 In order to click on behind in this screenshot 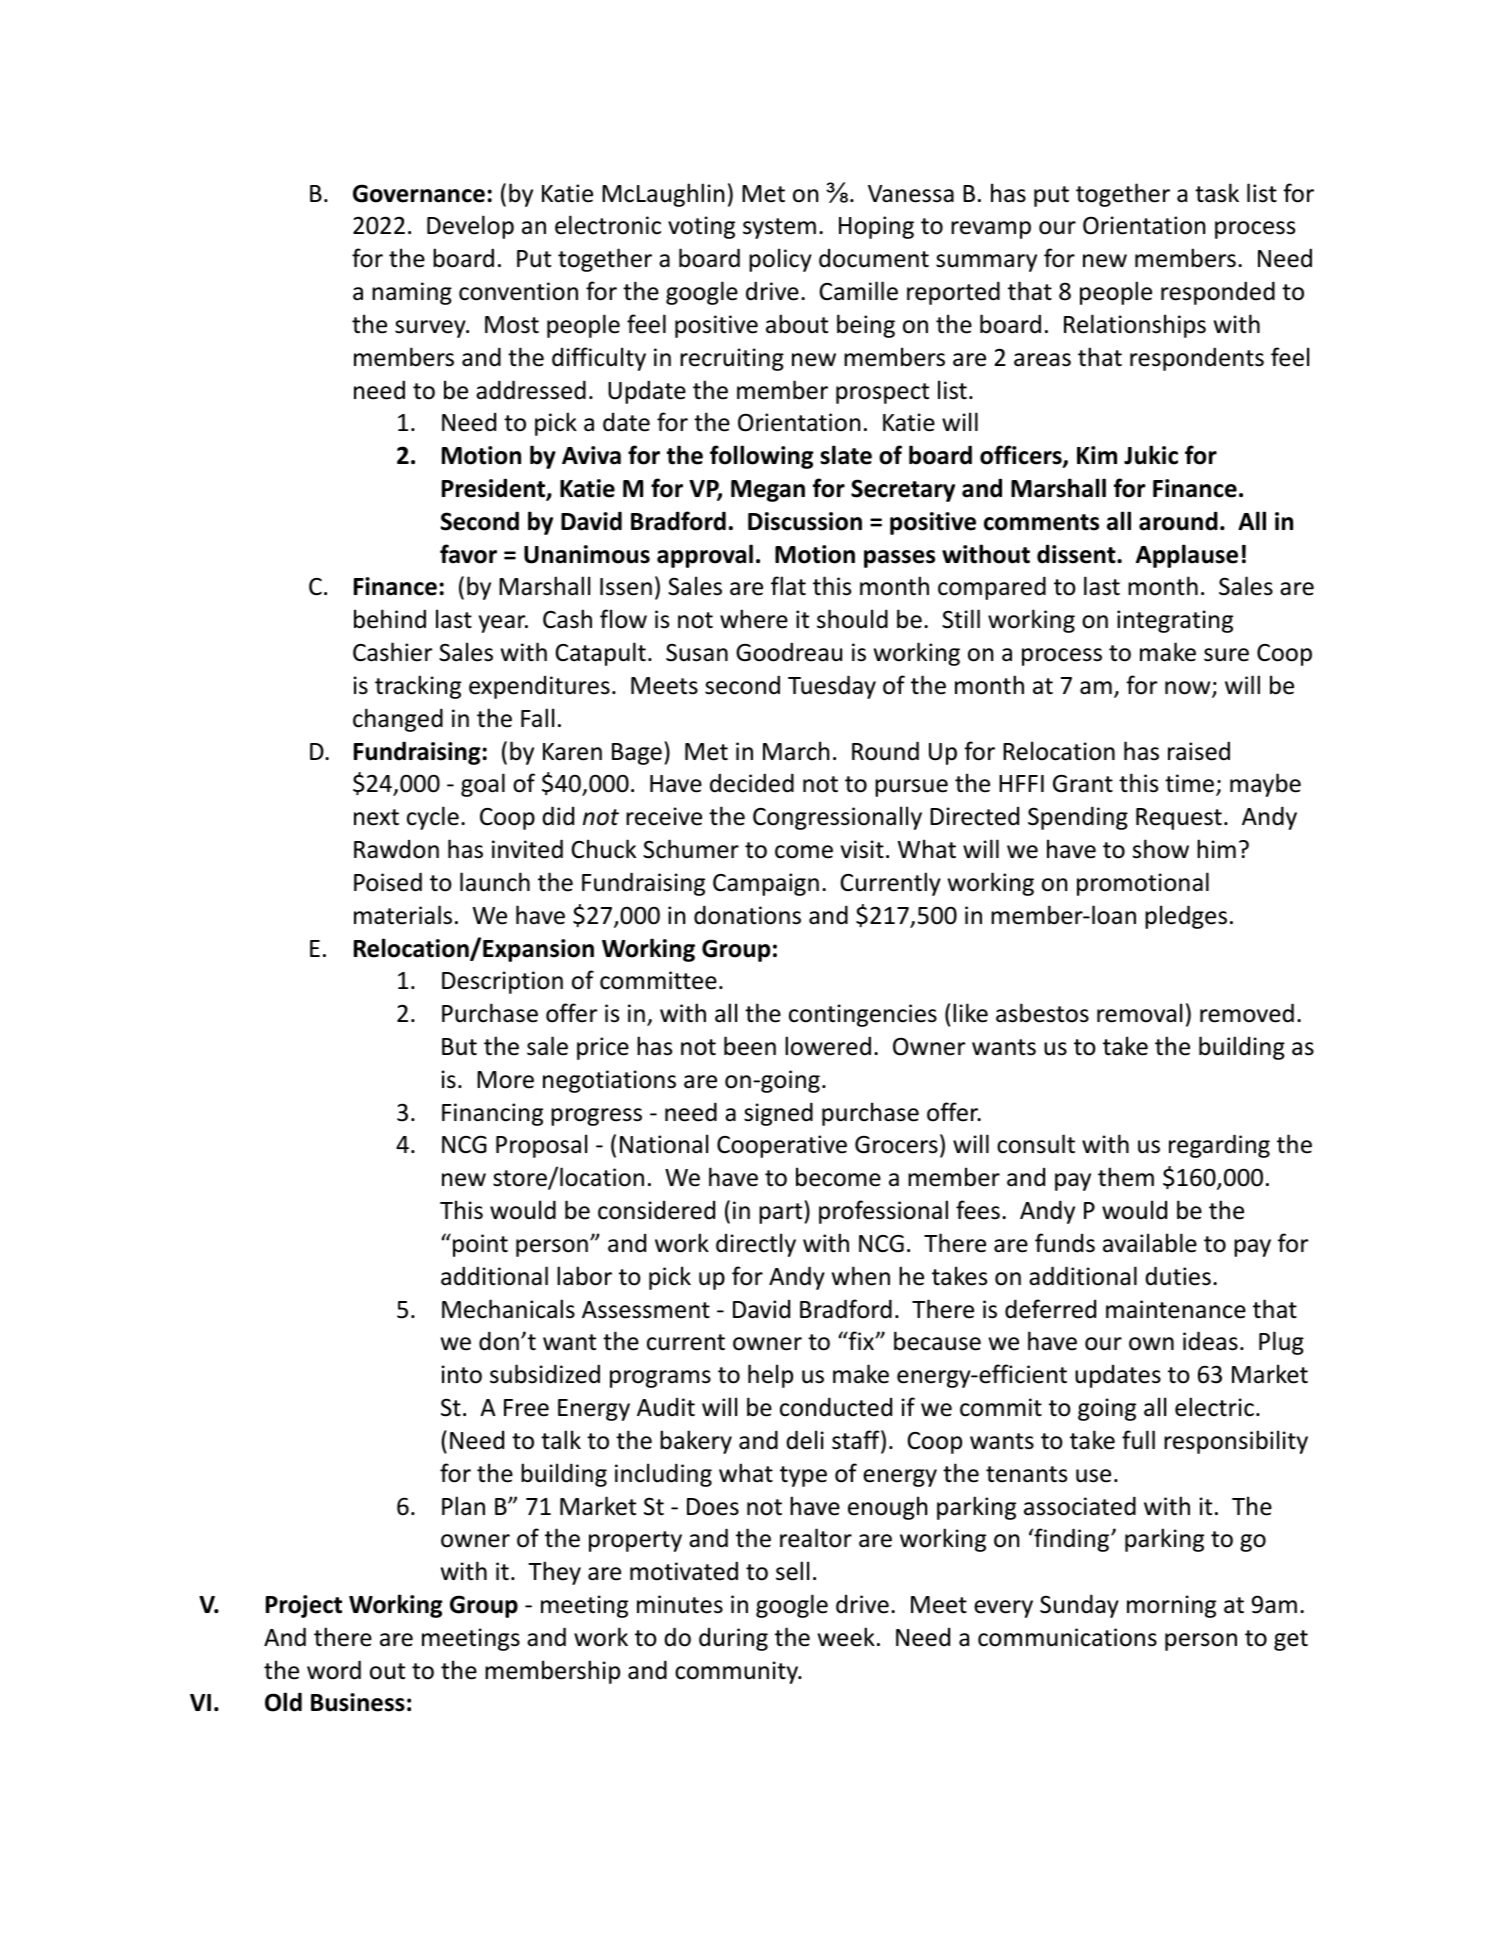, I will do `click(390, 619)`.
